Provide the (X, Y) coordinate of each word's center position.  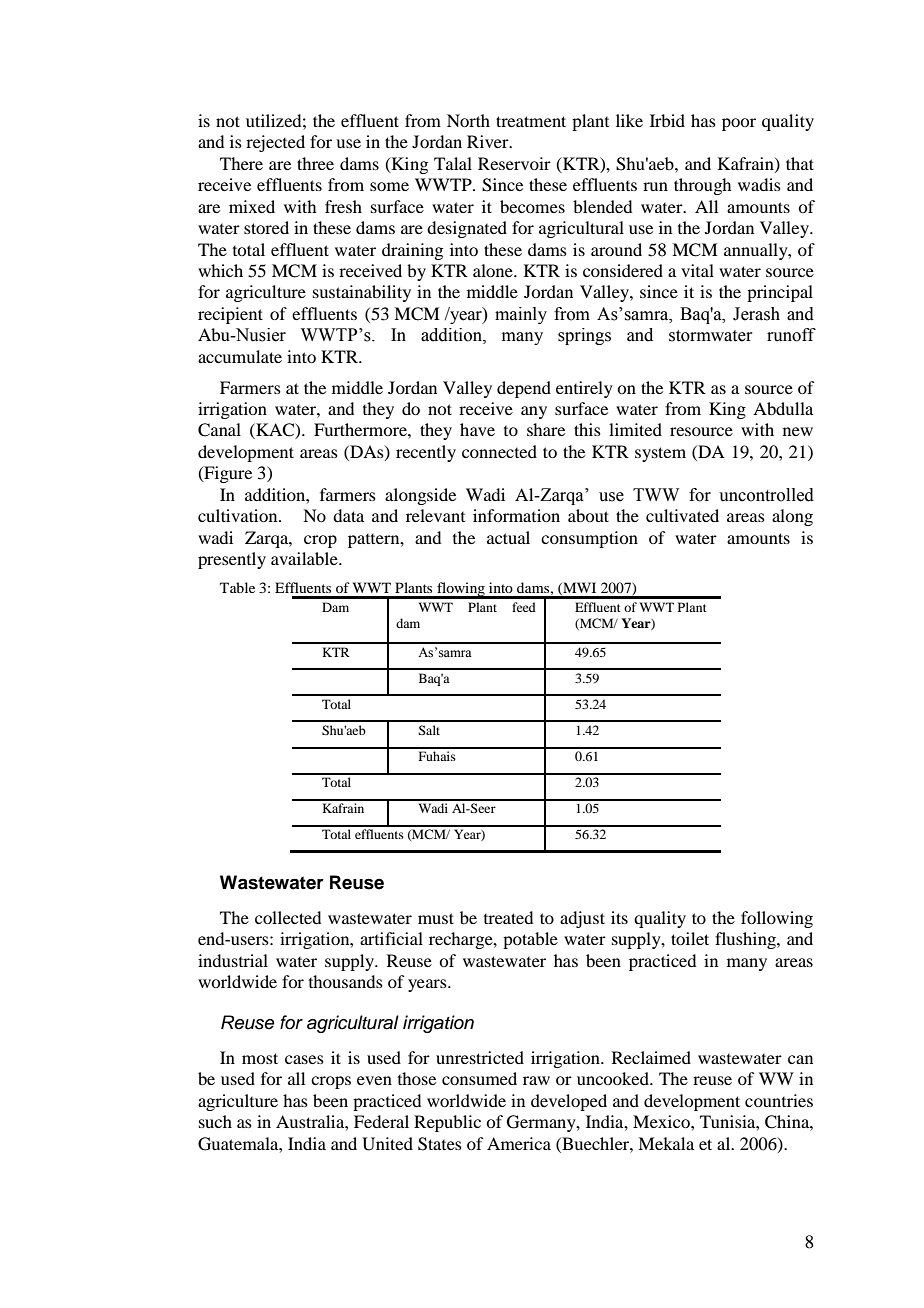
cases (304, 1059)
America (519, 1143)
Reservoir (514, 163)
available (305, 558)
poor (739, 124)
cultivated (682, 515)
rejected (275, 143)
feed (524, 607)
